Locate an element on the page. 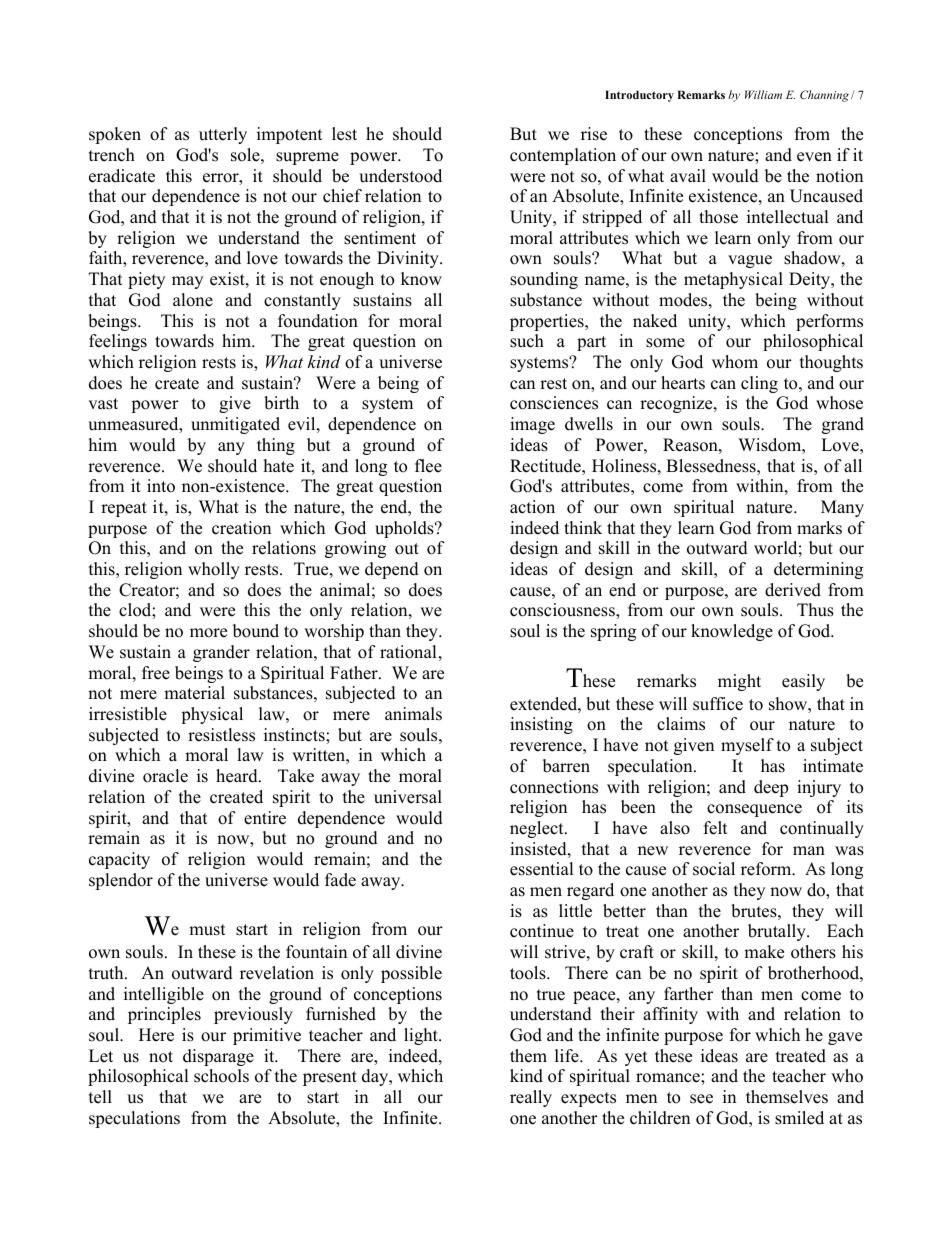 The width and height of the image is (952, 1233). connections is located at coordinates (554, 787).
